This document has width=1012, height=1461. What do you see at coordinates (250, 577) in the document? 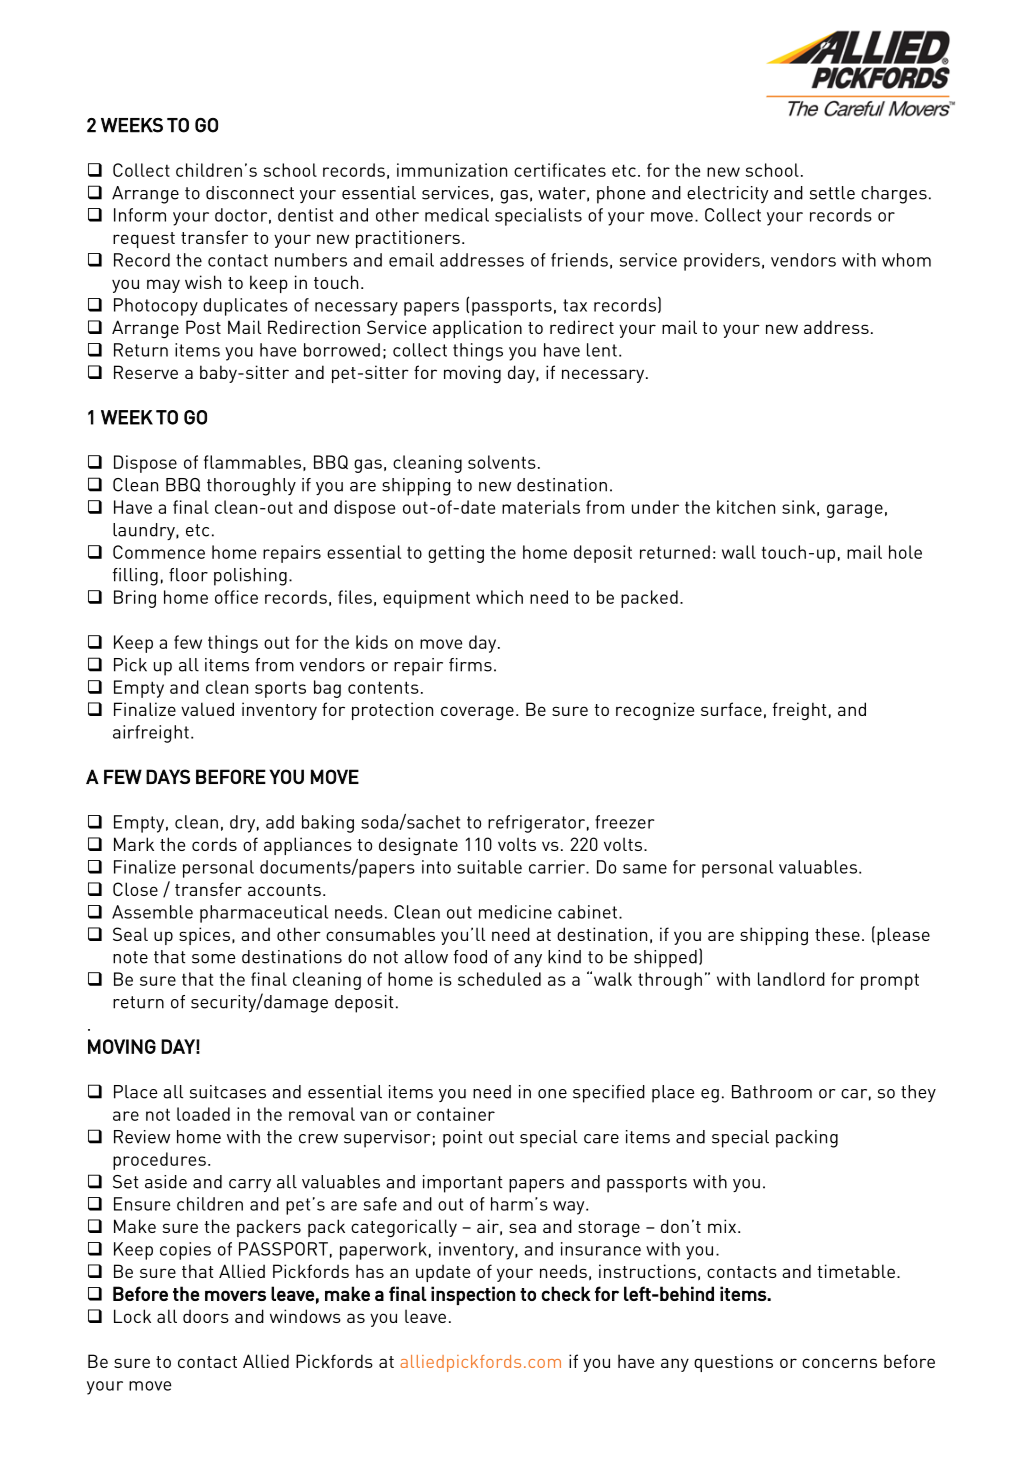
I see `polishing` at bounding box center [250, 577].
